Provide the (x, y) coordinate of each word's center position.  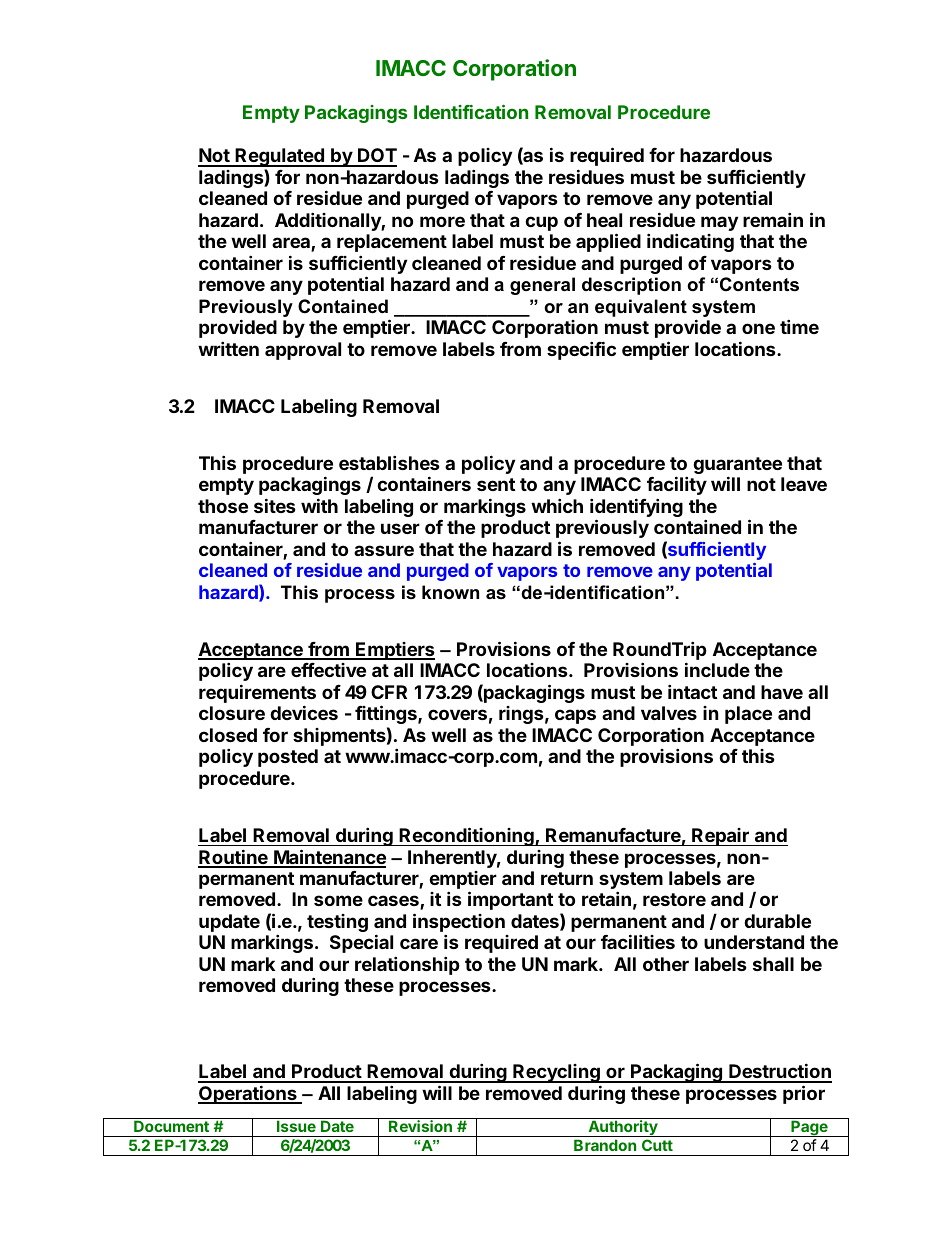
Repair (720, 837)
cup (541, 223)
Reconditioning (467, 836)
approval (303, 351)
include (717, 669)
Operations (248, 1094)
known (450, 592)
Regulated (280, 157)
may (719, 223)
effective (328, 670)
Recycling (556, 1073)
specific (581, 350)
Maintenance (329, 858)
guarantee (737, 467)
